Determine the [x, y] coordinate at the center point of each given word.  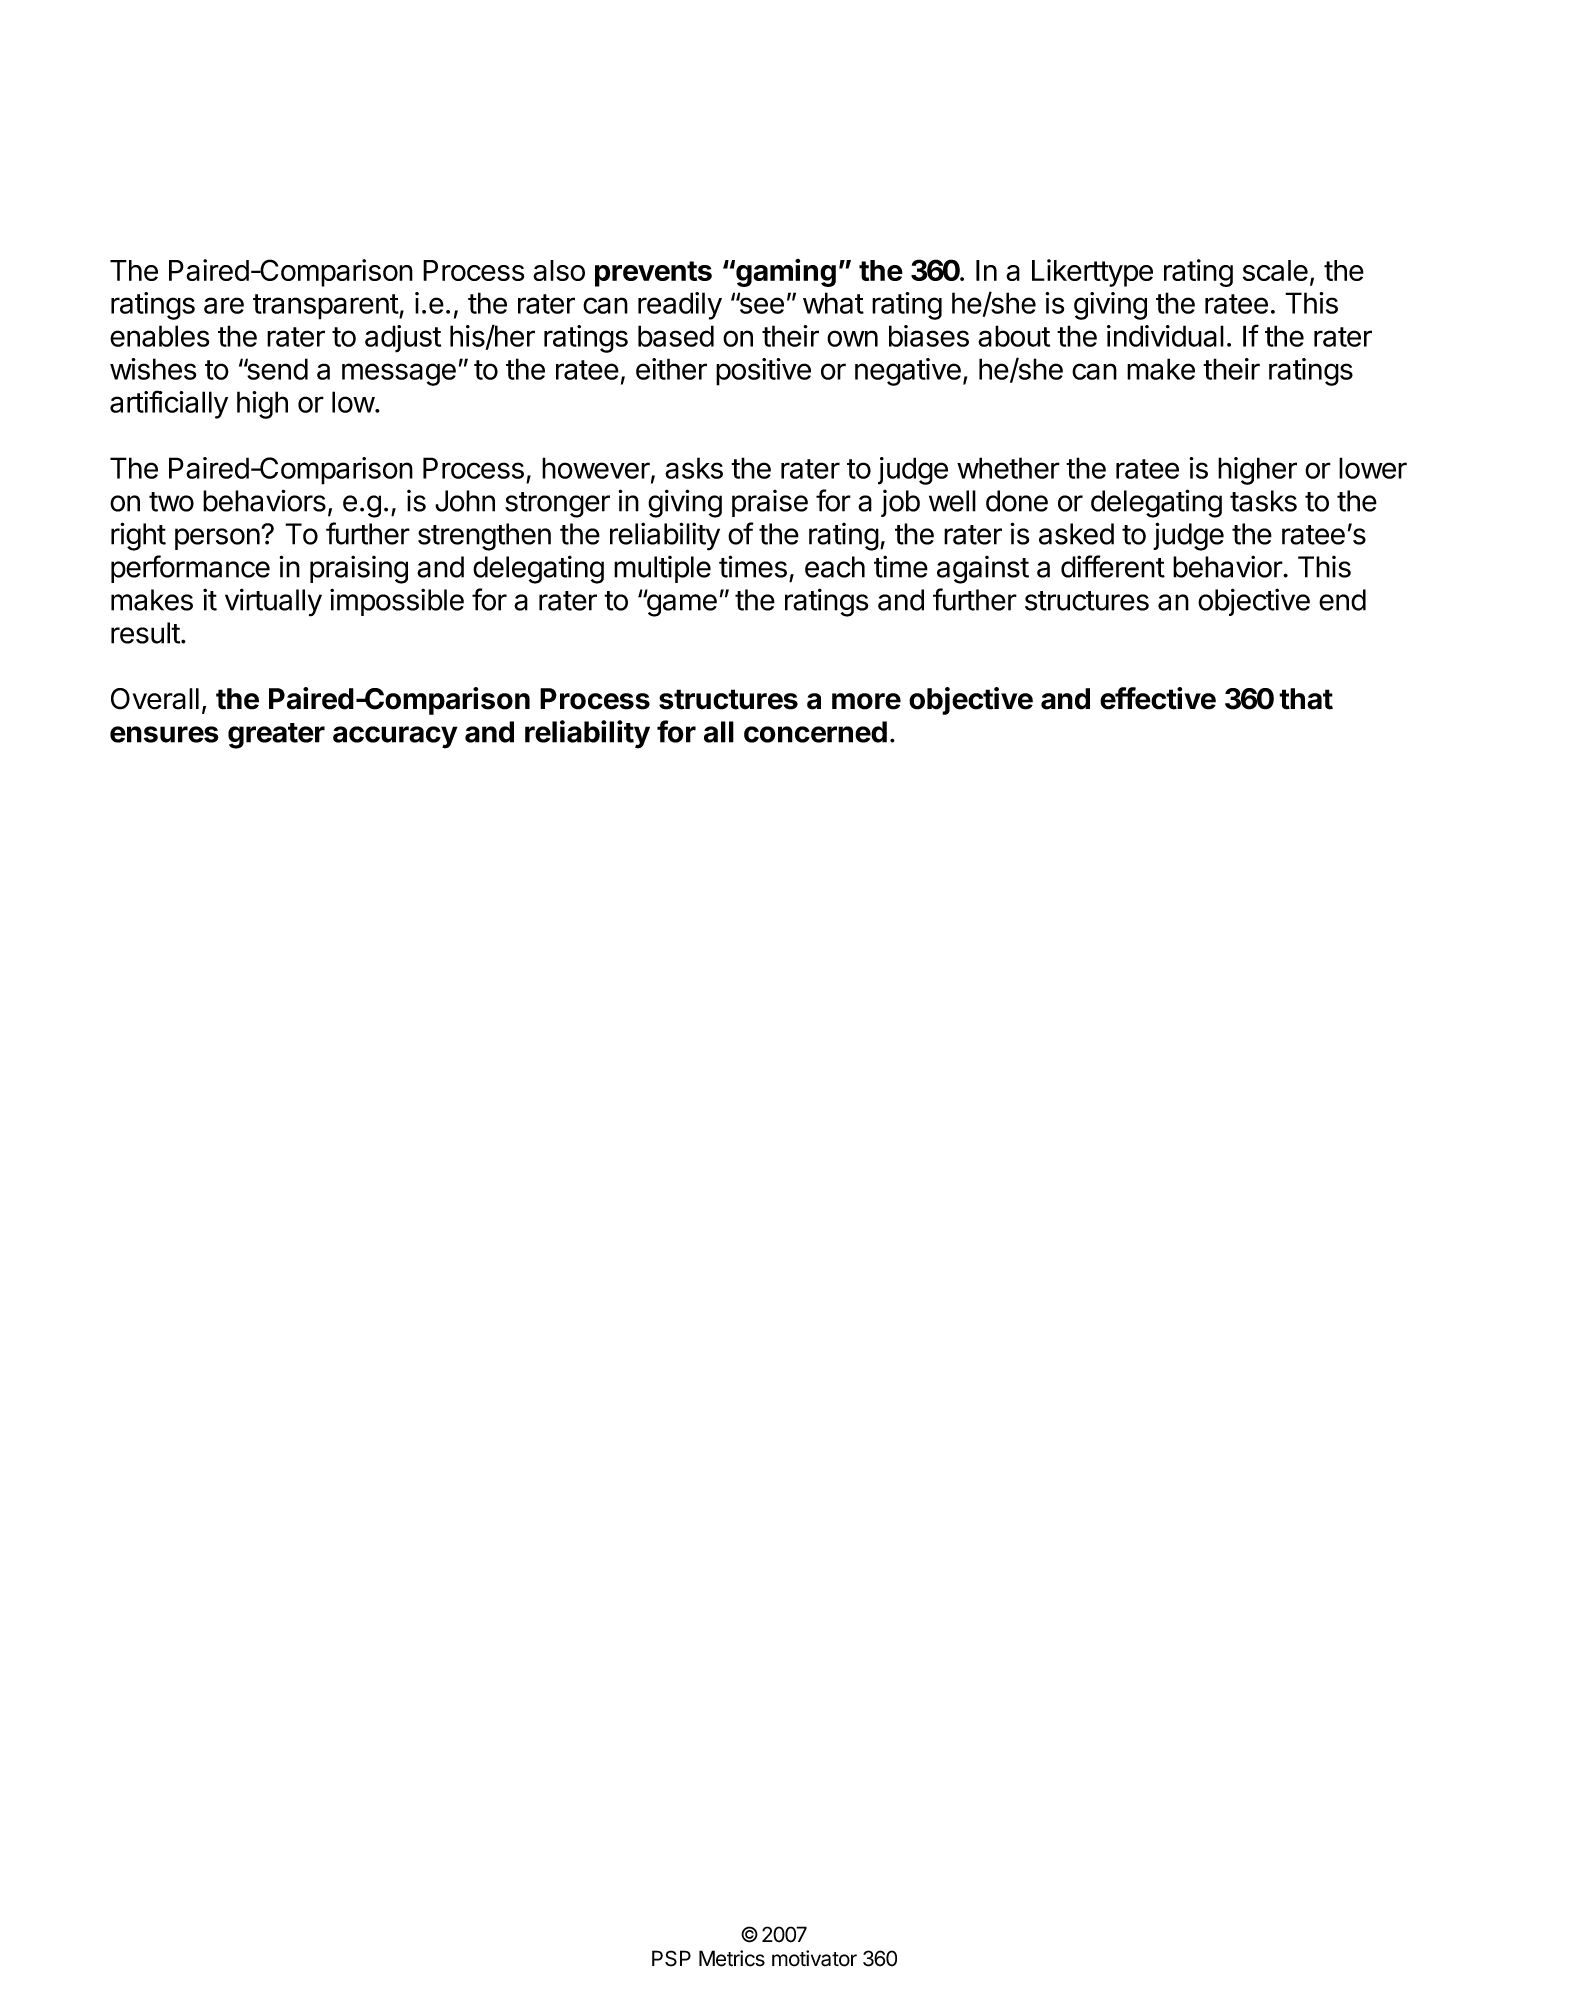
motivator [814, 1958]
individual [1165, 336]
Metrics [732, 1958]
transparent [326, 307]
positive [763, 372]
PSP [671, 1958]
